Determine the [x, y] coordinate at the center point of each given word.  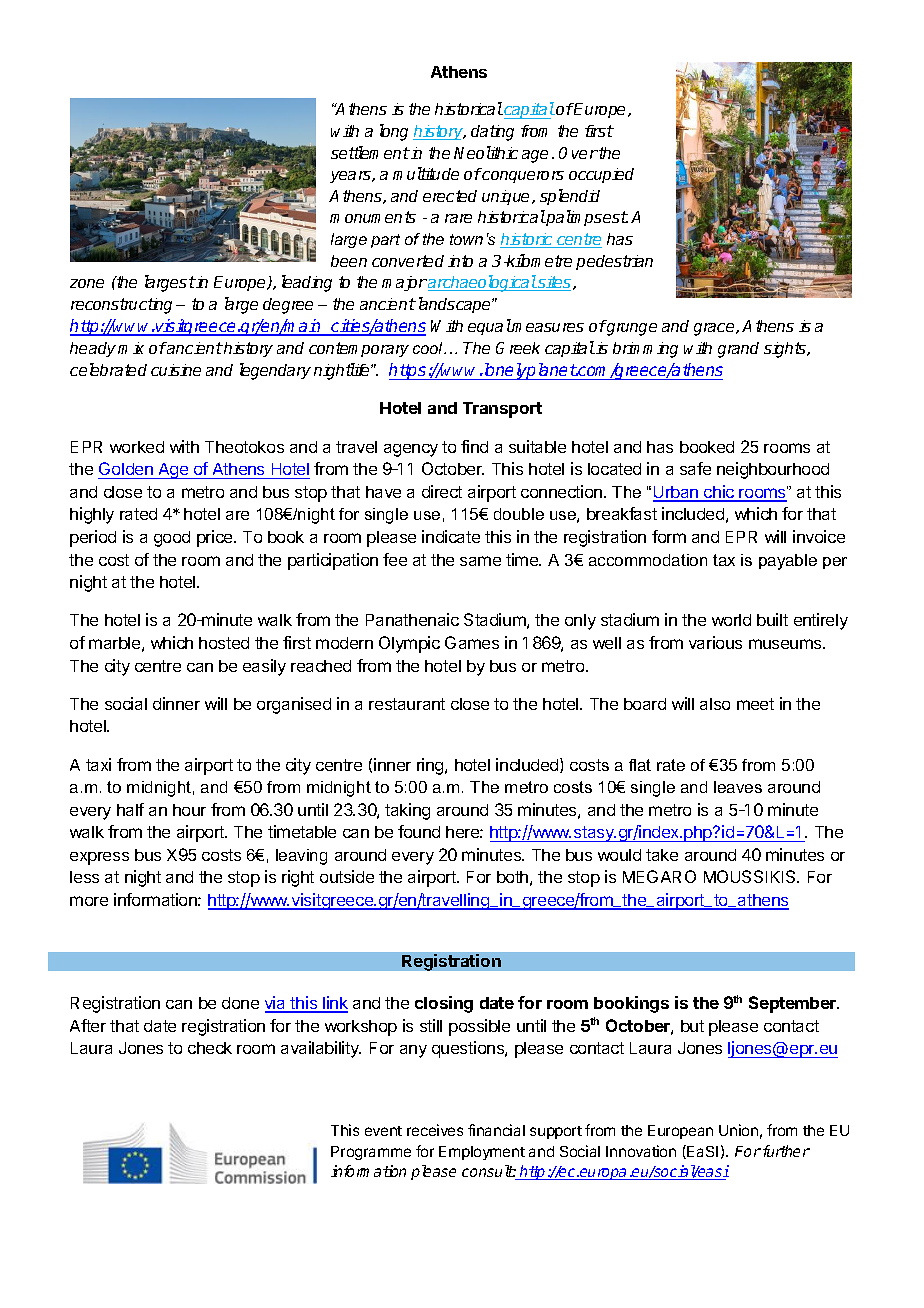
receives [435, 1130]
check [210, 1048]
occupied [601, 175]
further [786, 1151]
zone [87, 283]
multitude [426, 173]
